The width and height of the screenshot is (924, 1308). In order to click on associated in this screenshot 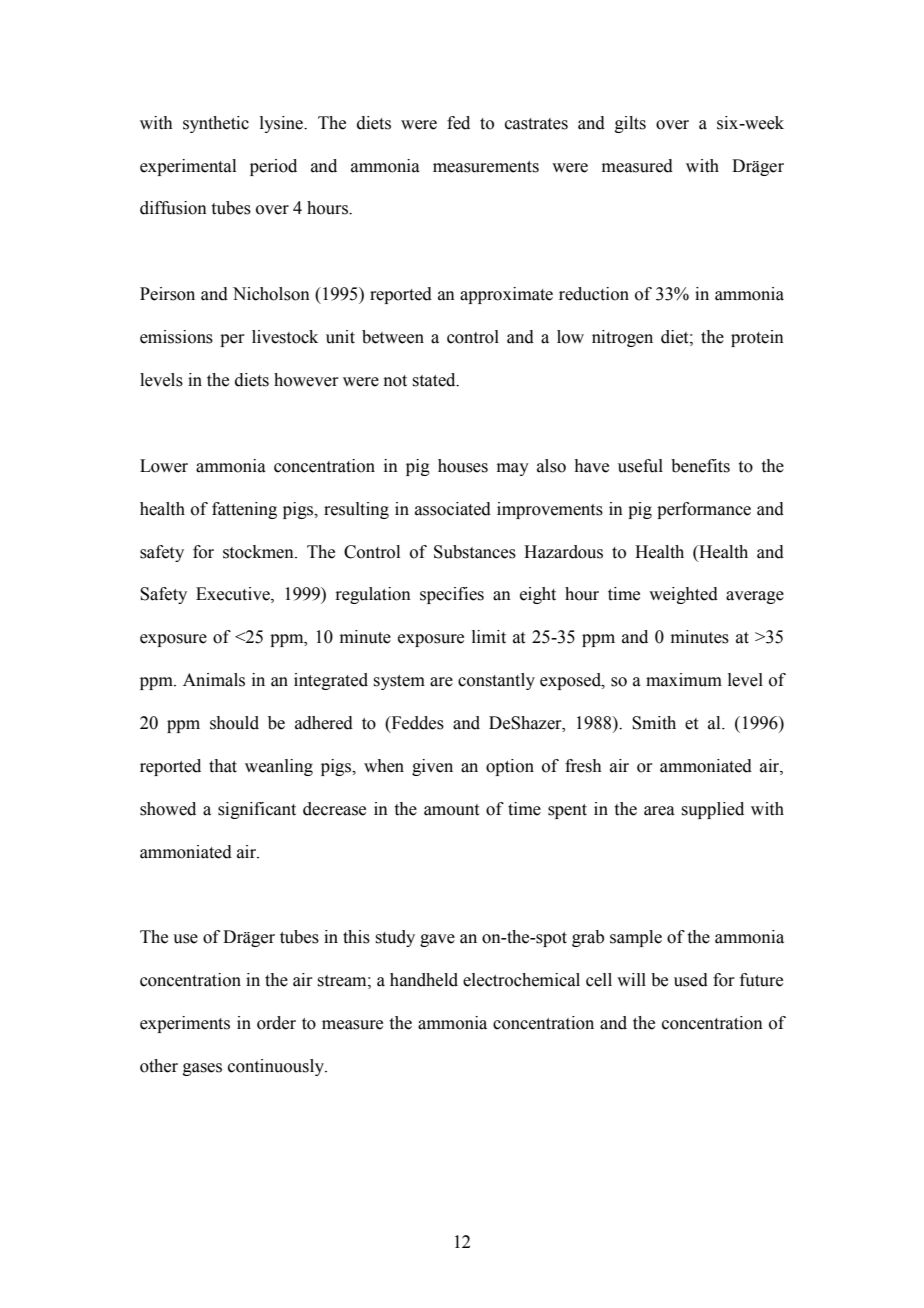, I will do `click(453, 509)`.
